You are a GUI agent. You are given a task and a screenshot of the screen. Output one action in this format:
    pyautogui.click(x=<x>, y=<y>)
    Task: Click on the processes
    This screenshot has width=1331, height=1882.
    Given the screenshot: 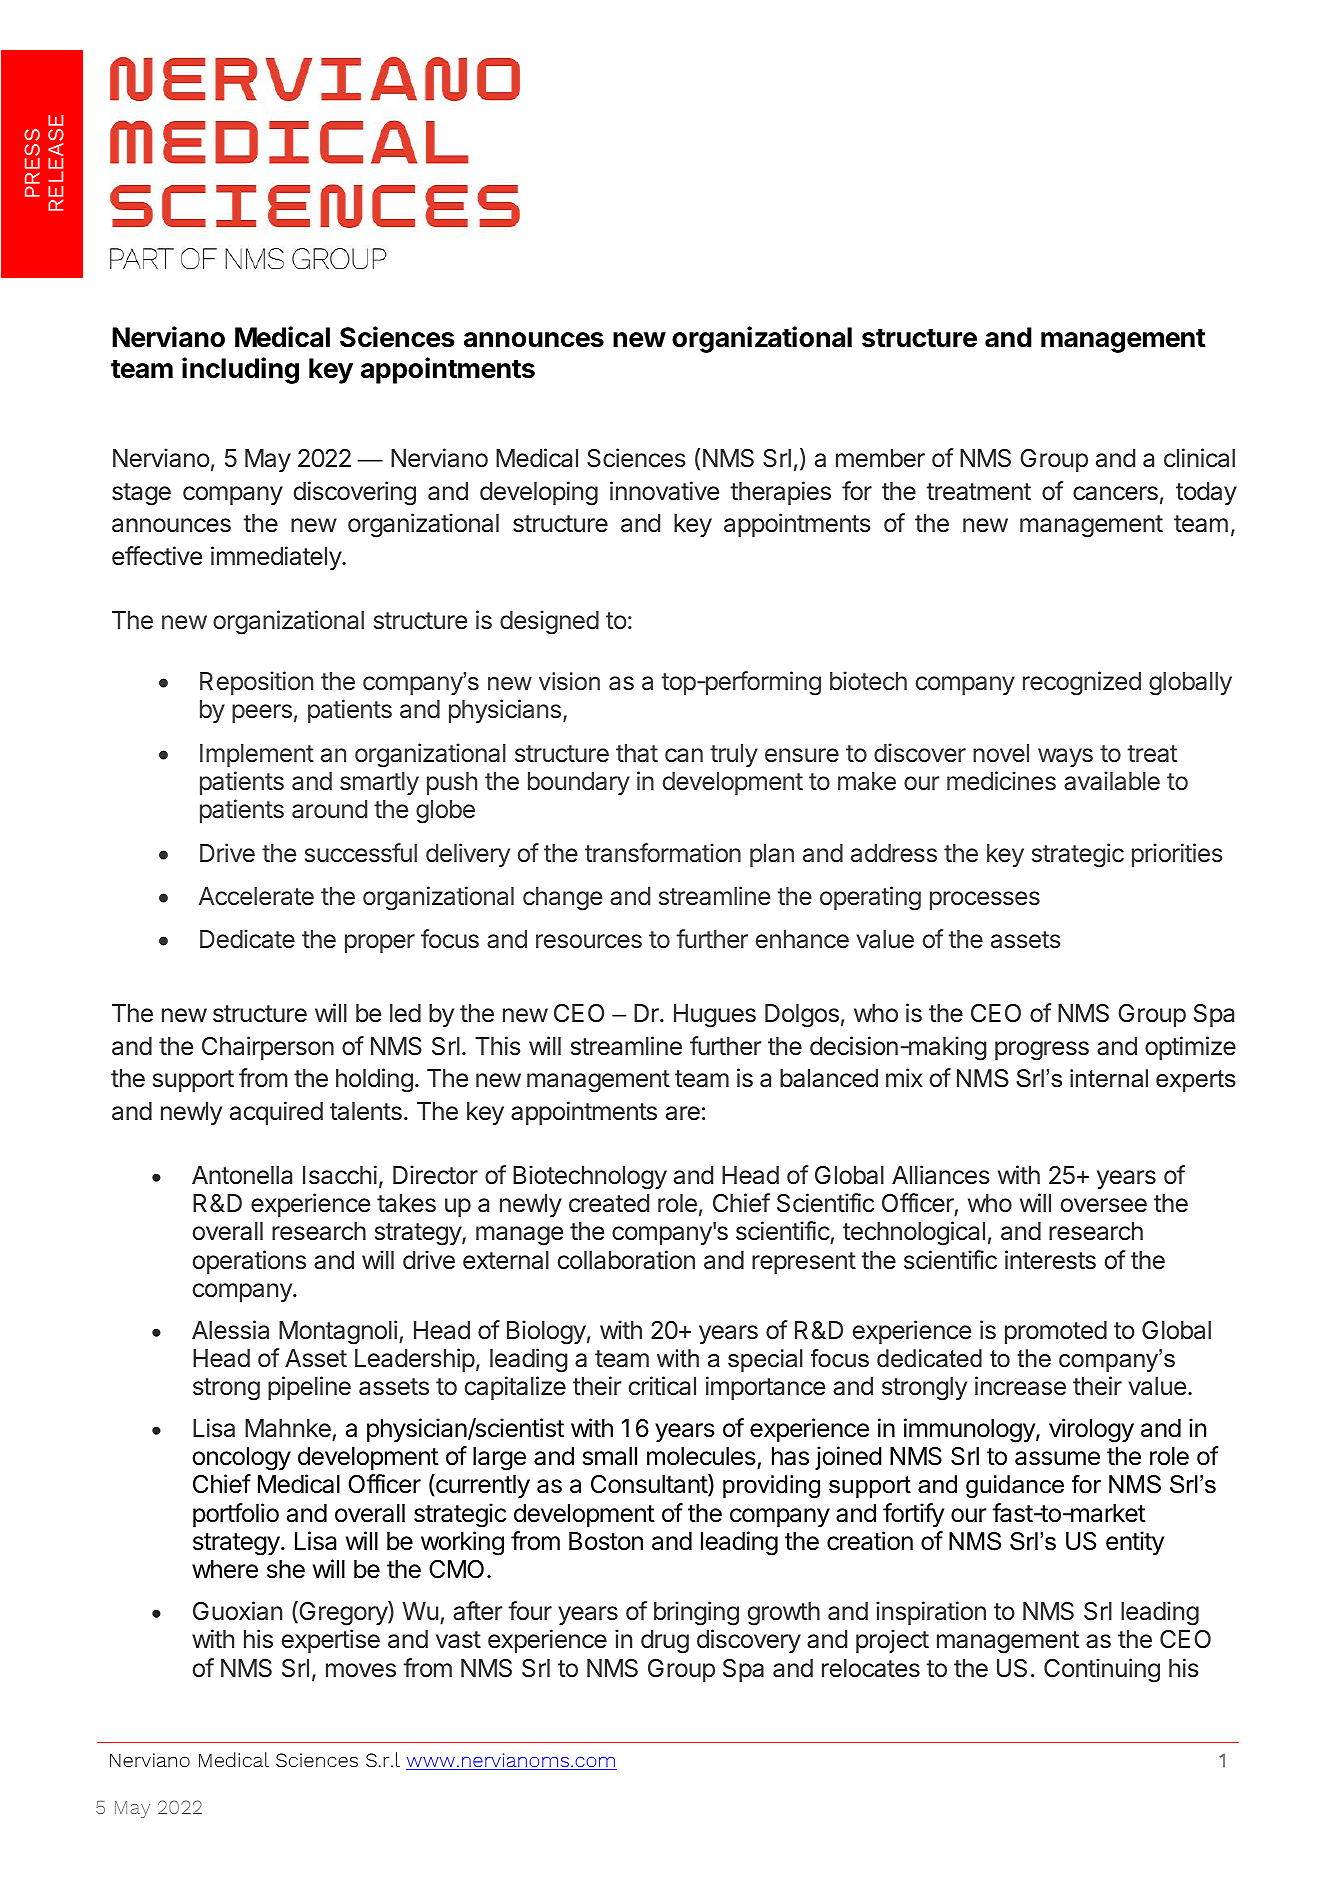 What is the action you would take?
    pyautogui.click(x=985, y=900)
